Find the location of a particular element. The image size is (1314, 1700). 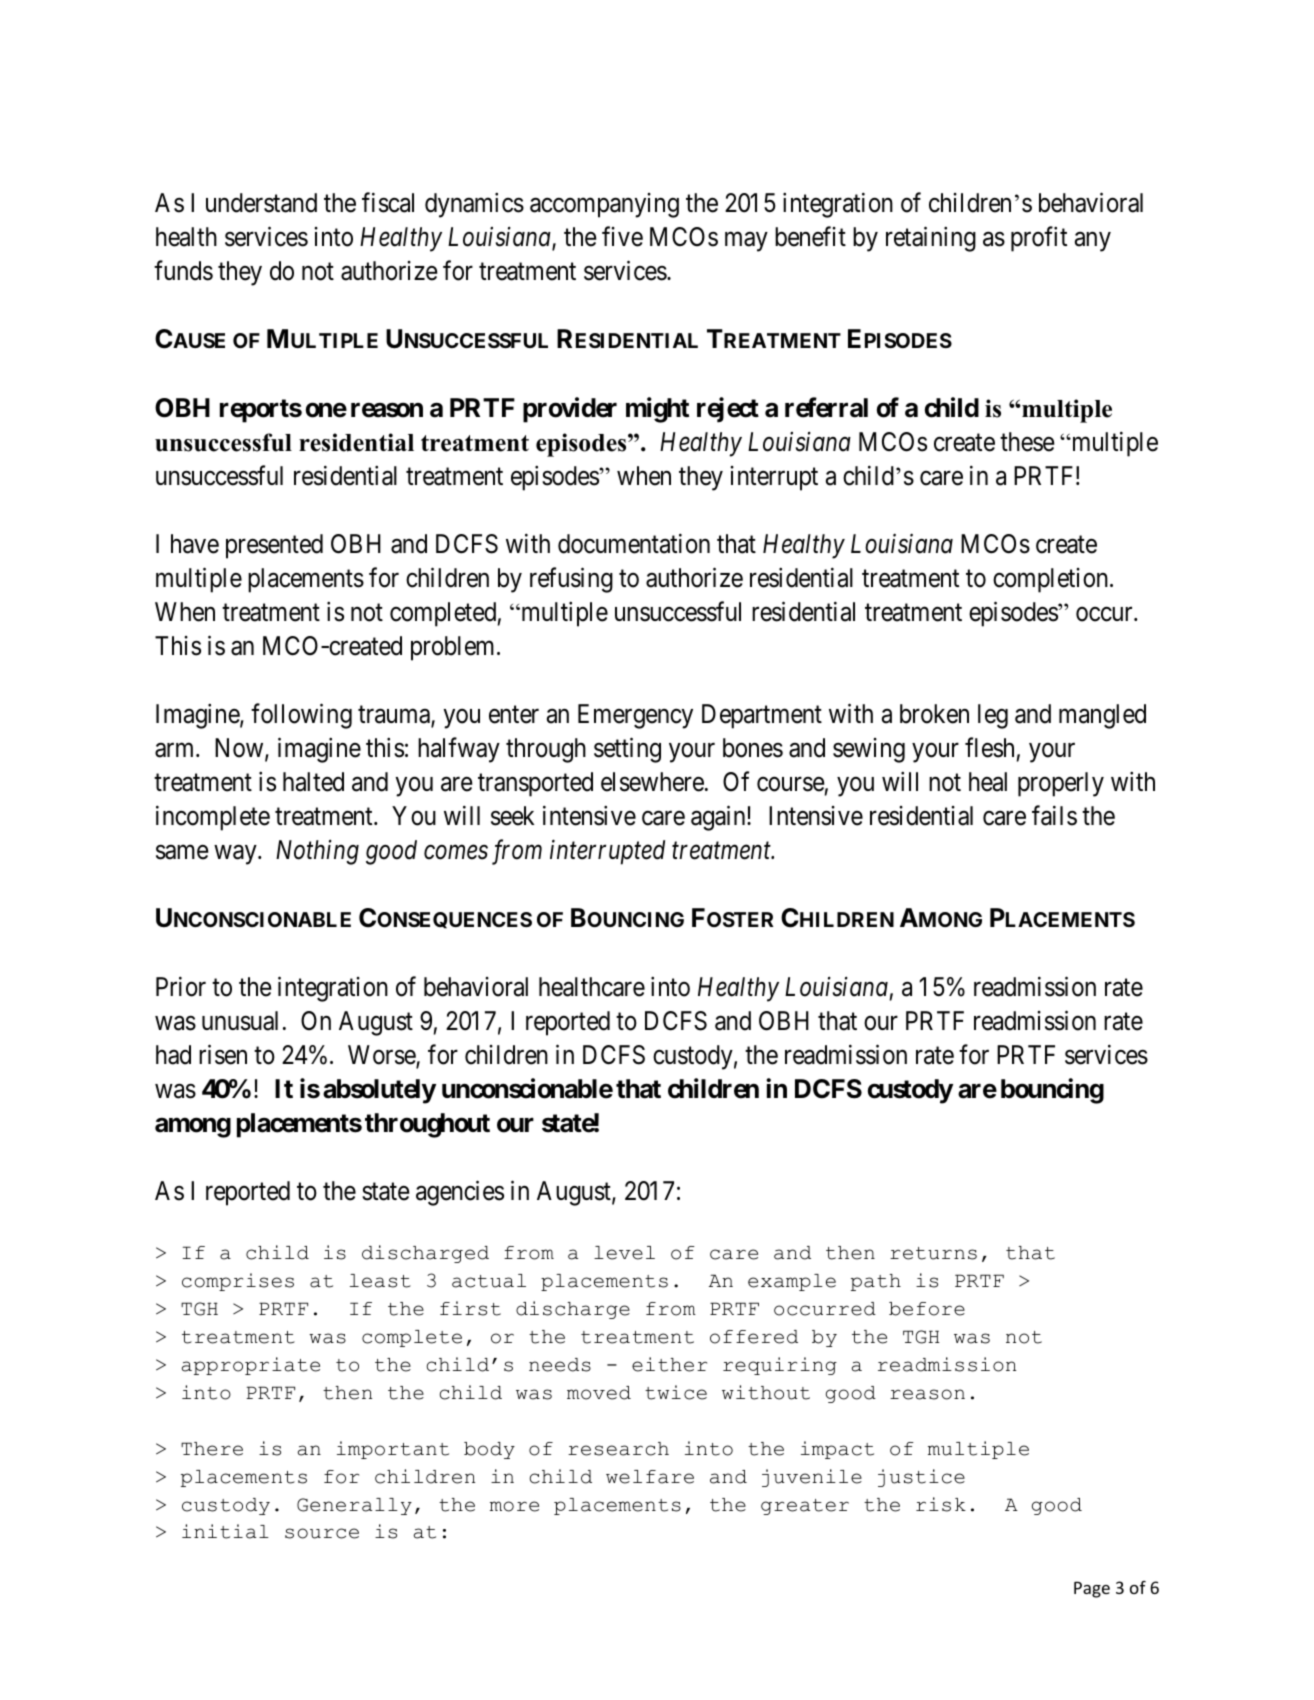

understand is located at coordinates (261, 203).
